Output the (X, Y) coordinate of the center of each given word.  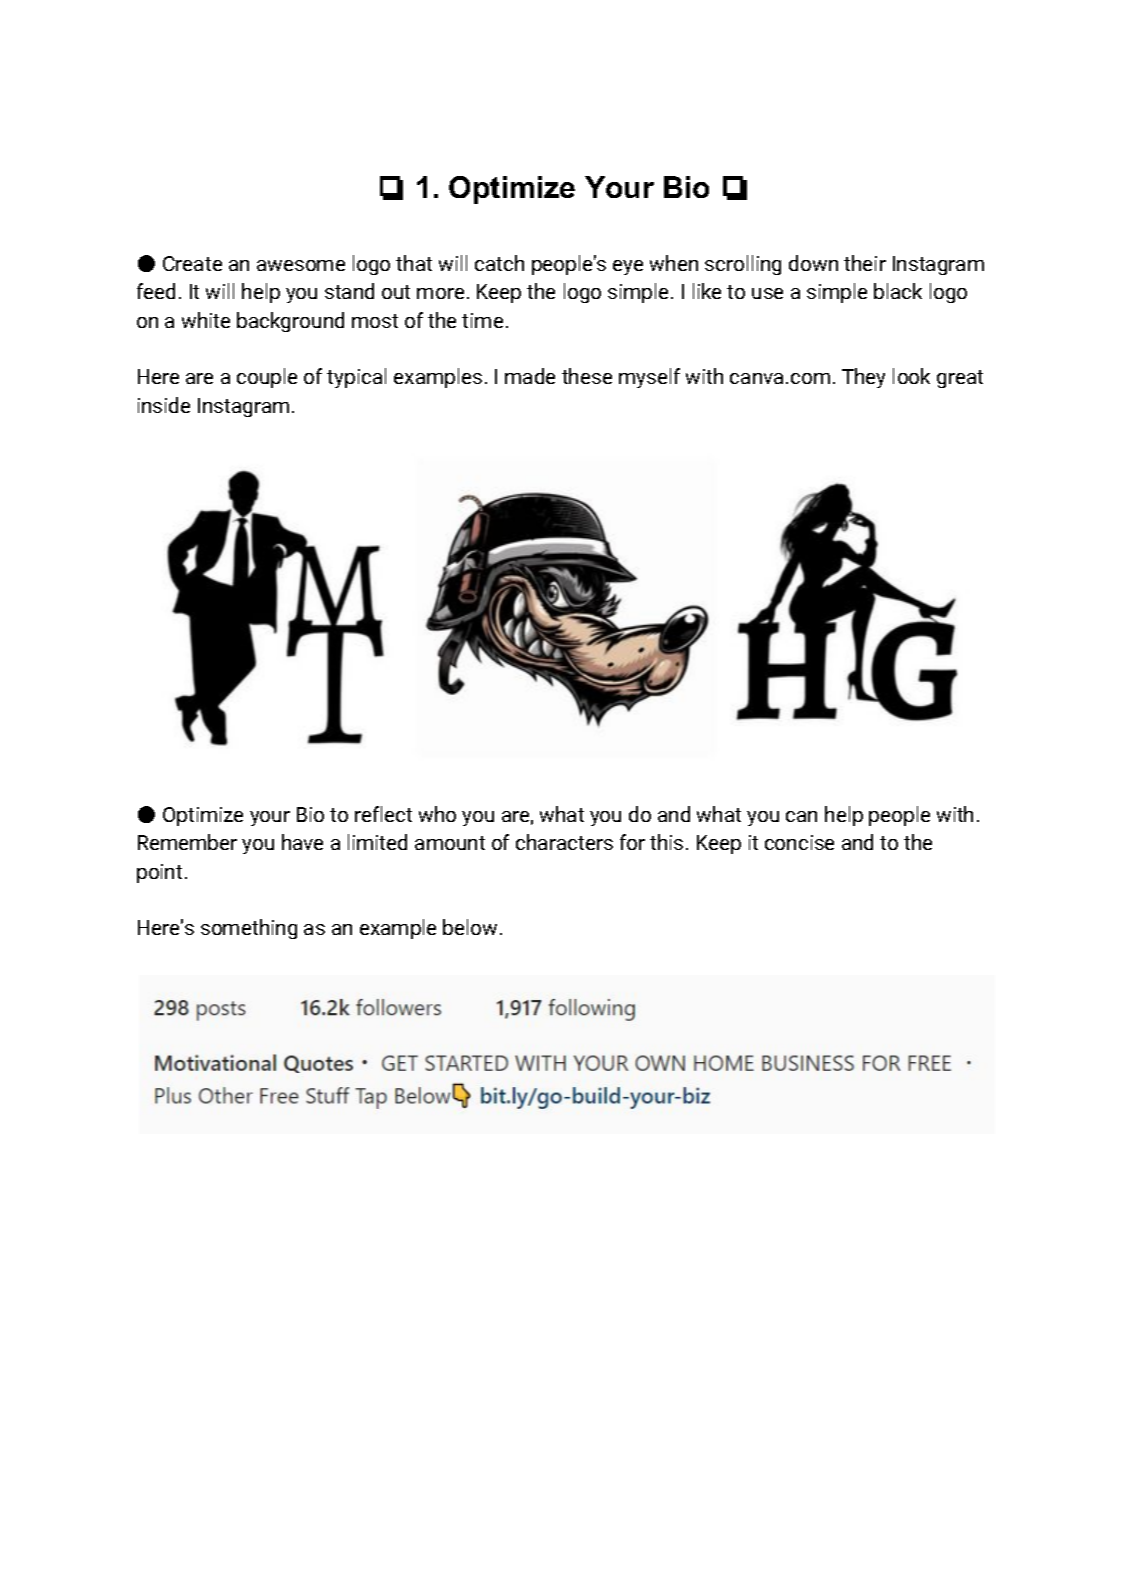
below (470, 927)
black (898, 291)
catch (499, 263)
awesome (301, 265)
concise (799, 842)
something (249, 929)
